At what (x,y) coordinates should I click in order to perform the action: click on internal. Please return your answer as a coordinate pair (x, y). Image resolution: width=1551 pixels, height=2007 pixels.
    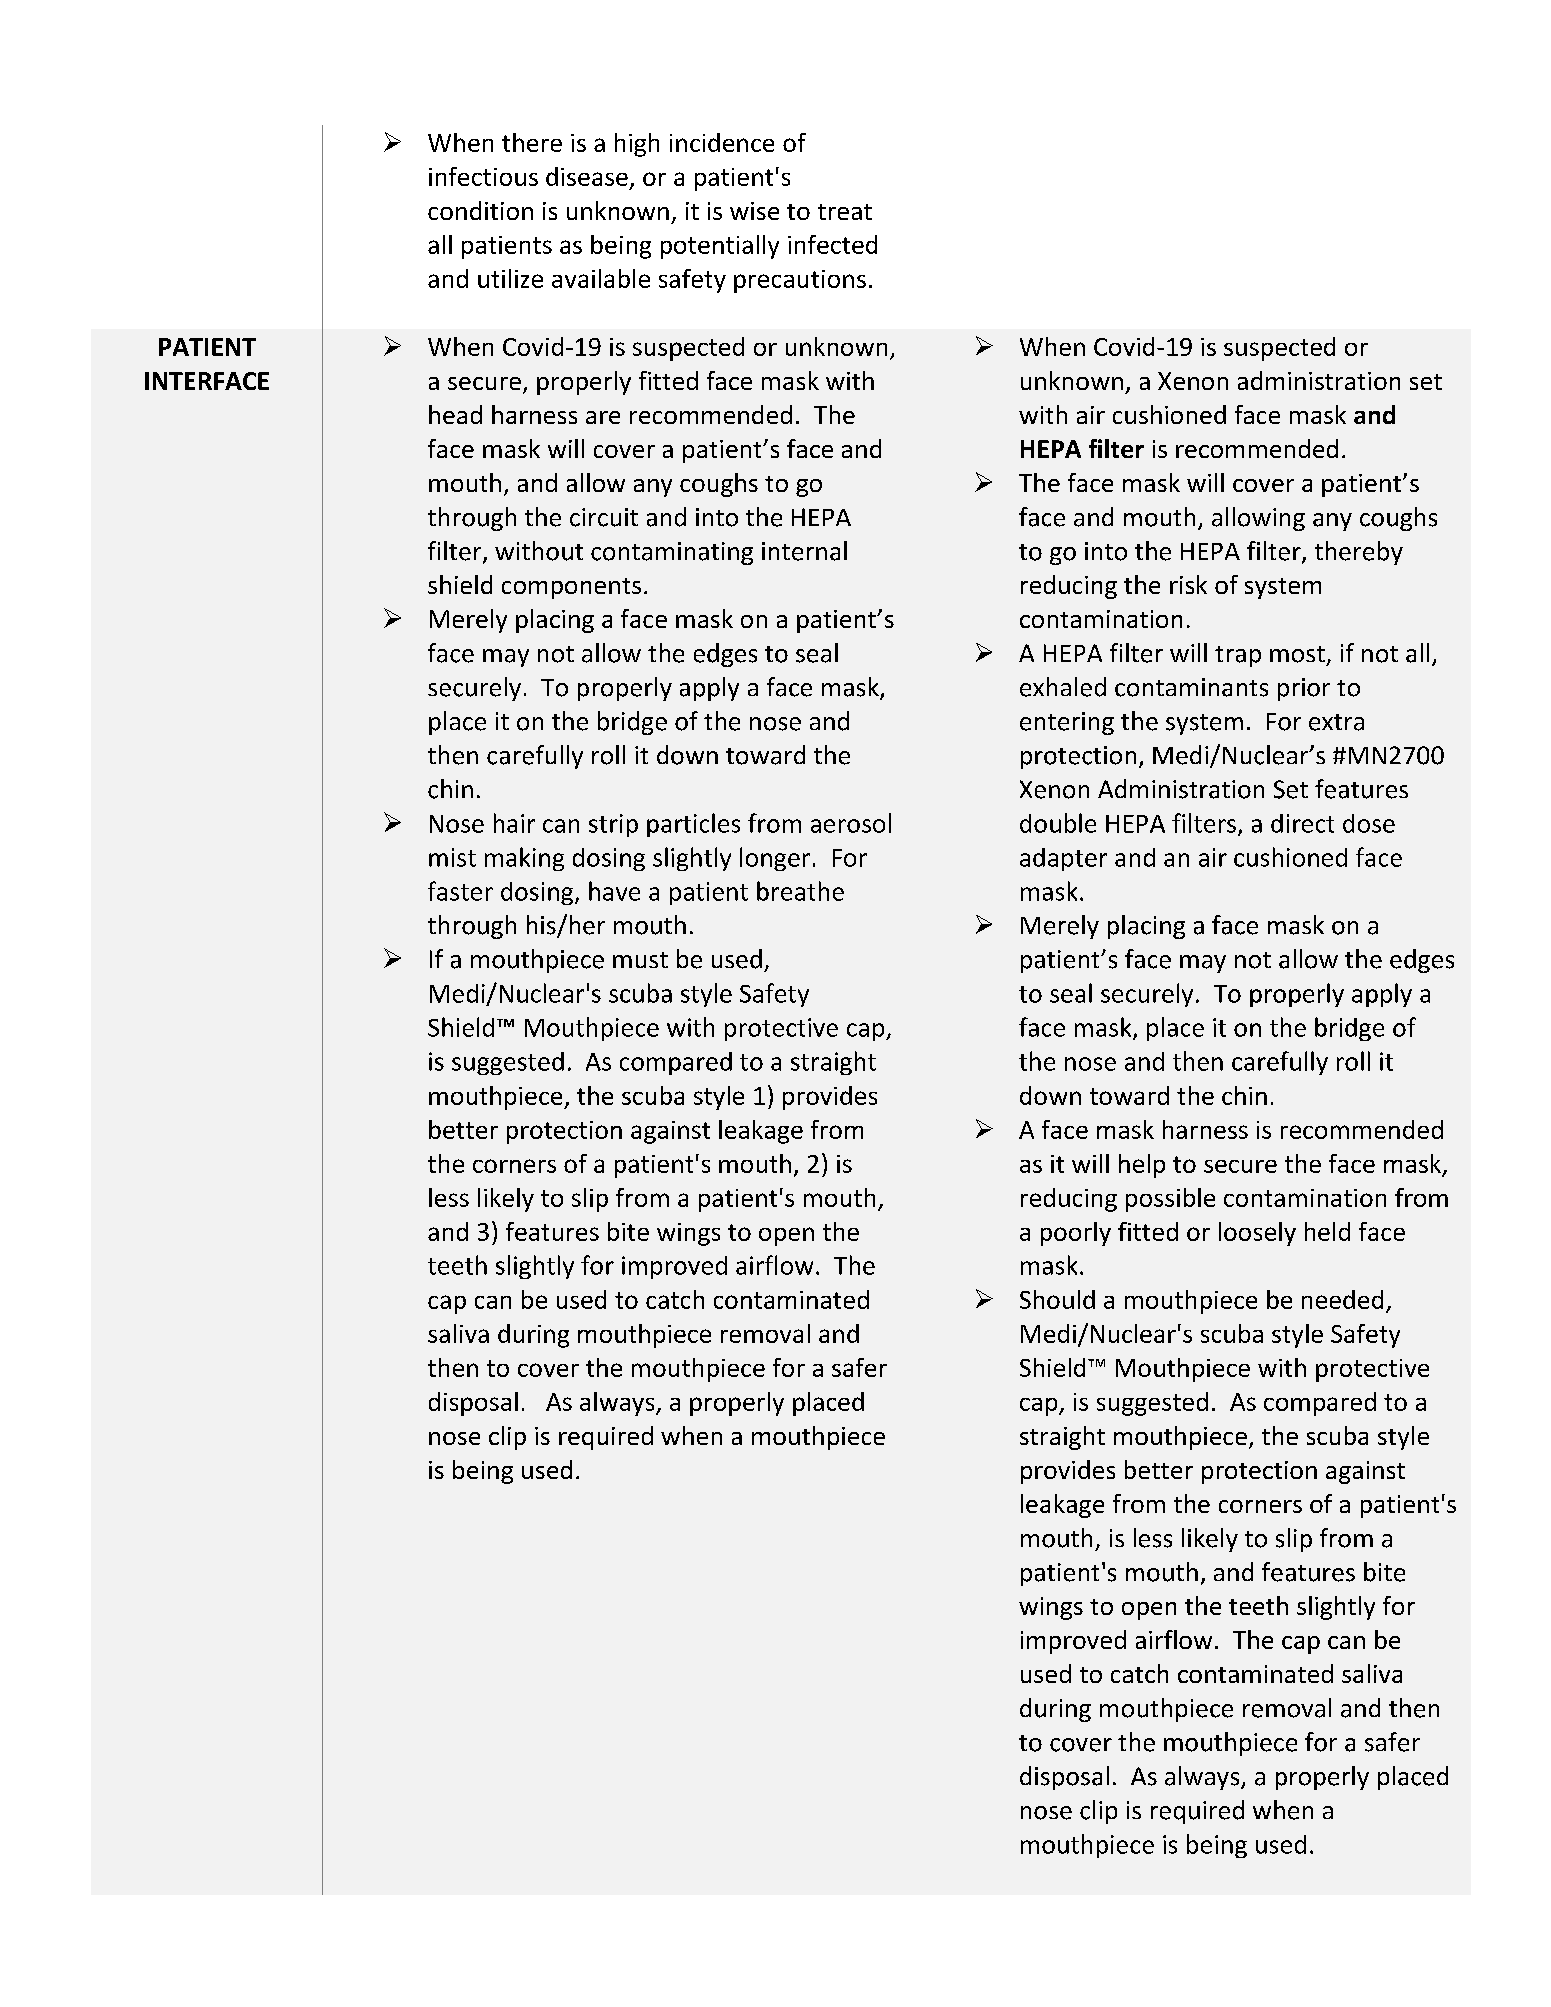
    Looking at the image, I should click on (804, 551).
